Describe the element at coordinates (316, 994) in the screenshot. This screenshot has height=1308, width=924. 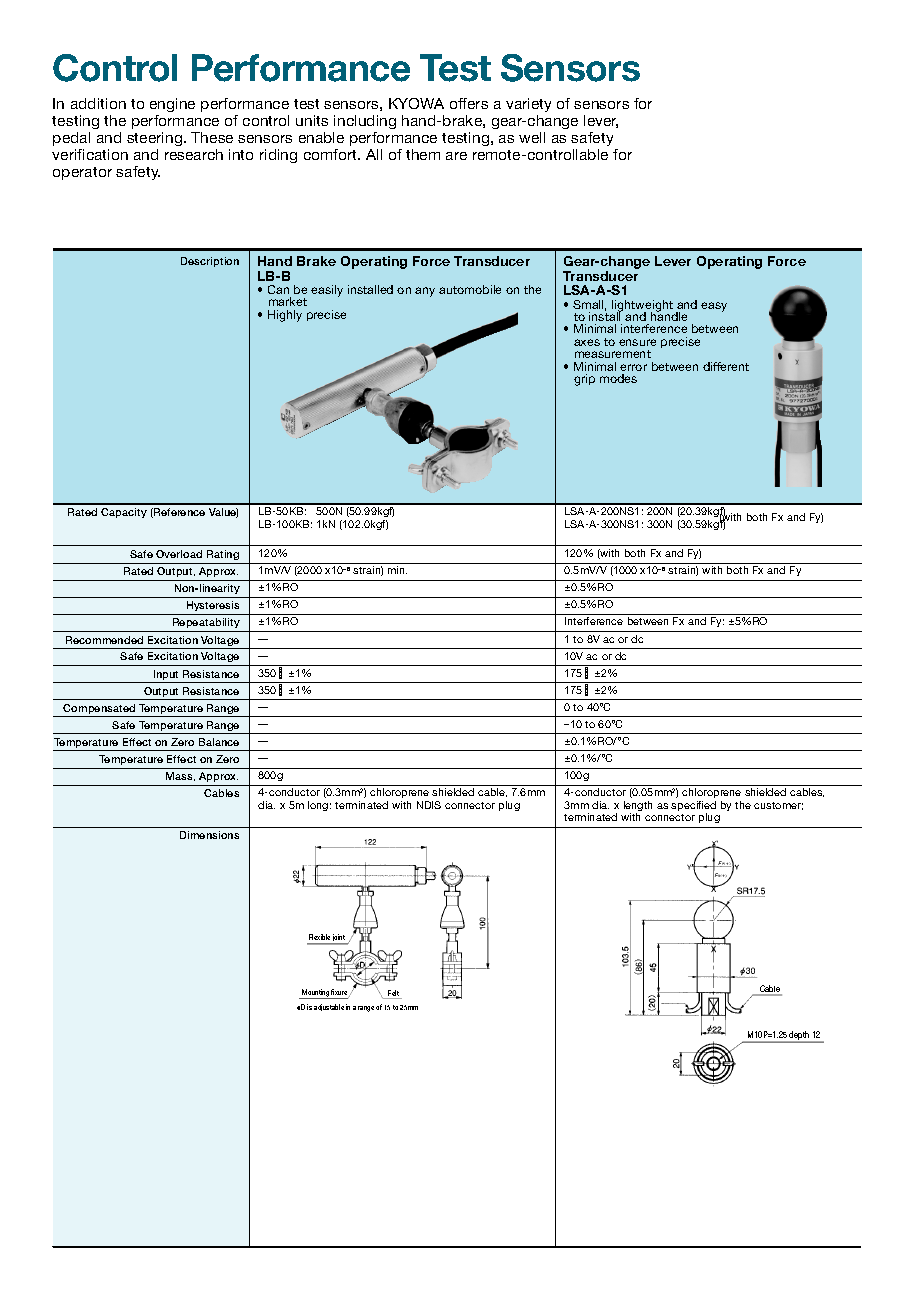
I see `Mounting` at that location.
